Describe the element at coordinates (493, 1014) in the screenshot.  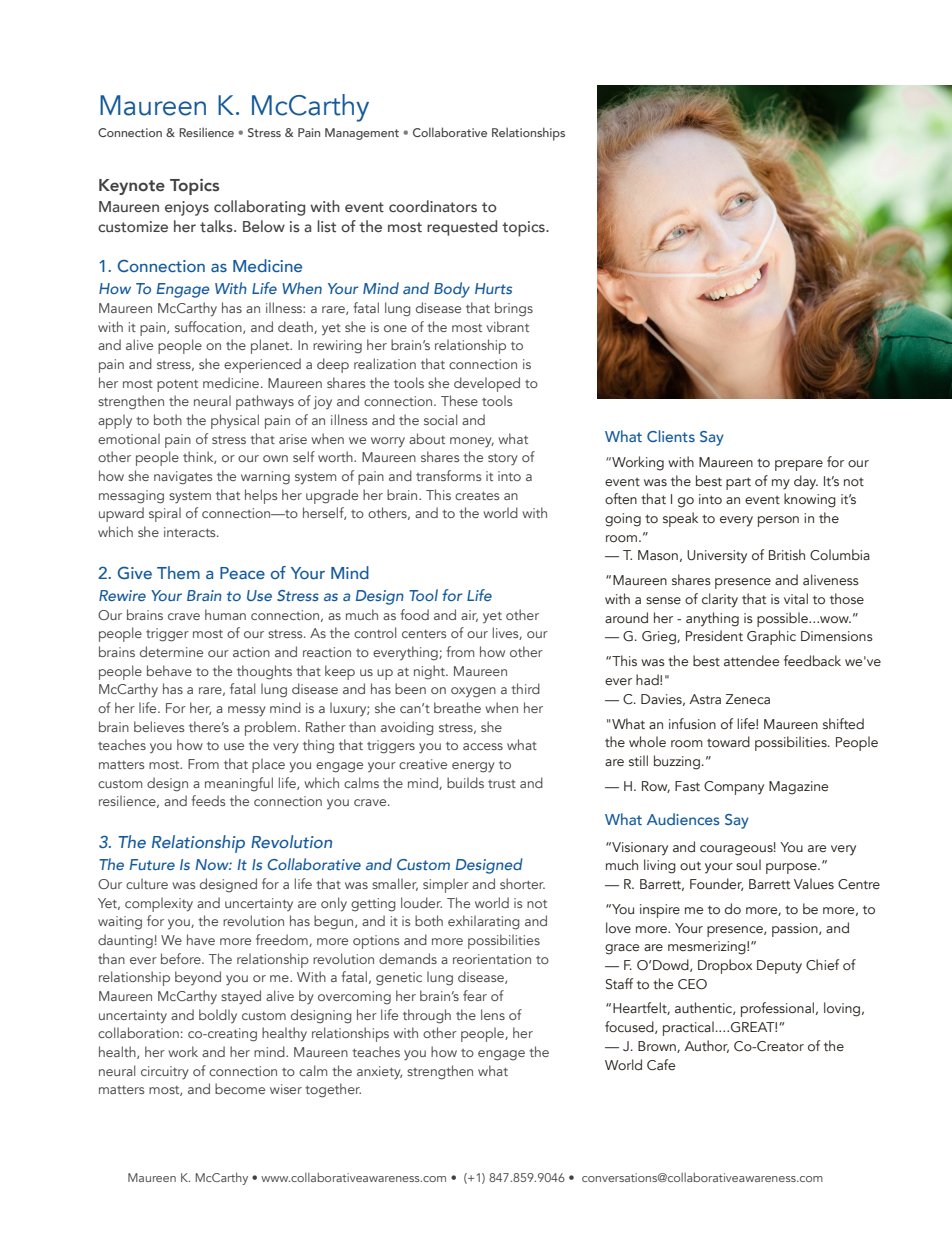
I see `lens` at that location.
